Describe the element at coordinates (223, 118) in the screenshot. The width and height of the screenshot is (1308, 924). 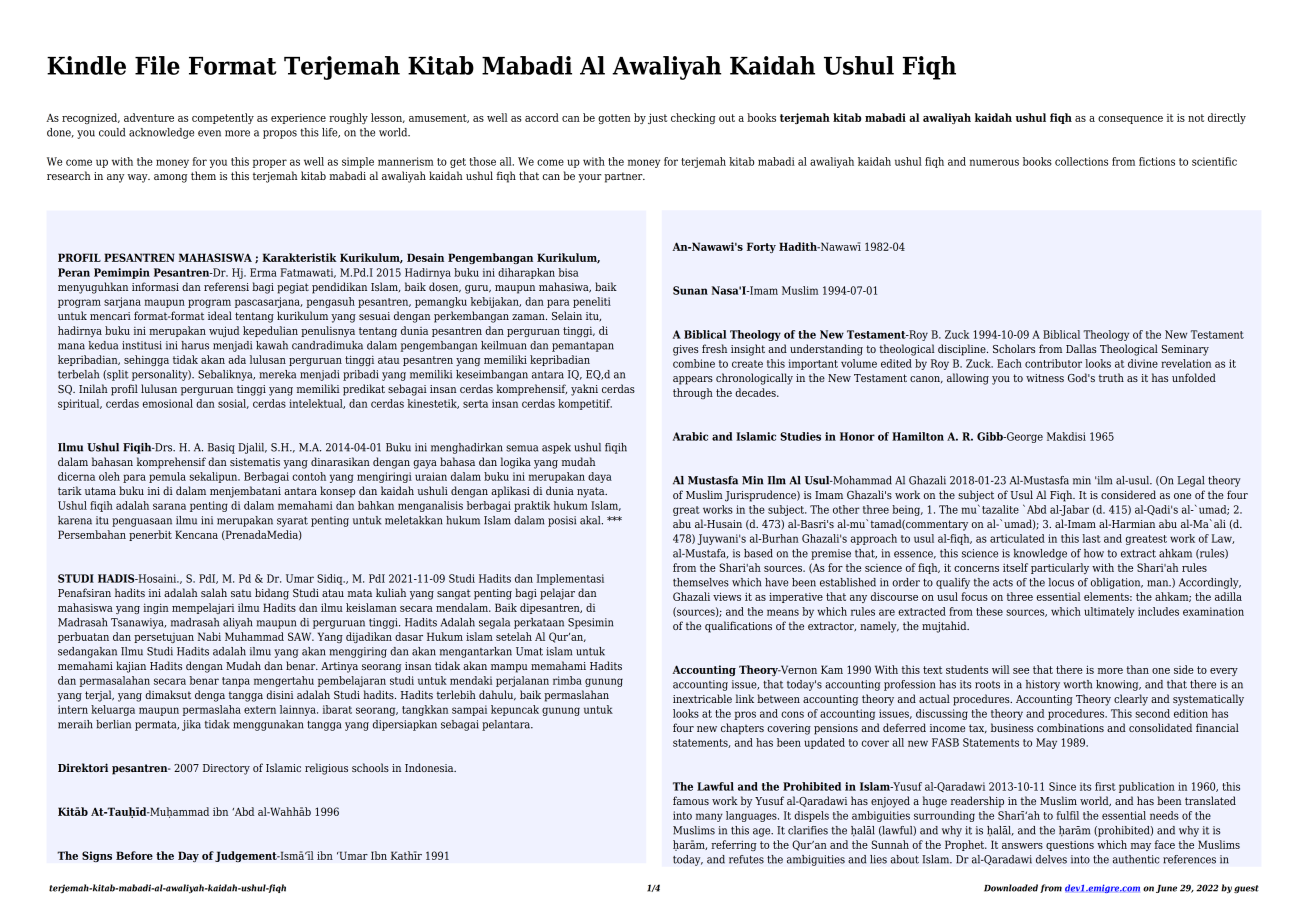
I see `competently` at that location.
